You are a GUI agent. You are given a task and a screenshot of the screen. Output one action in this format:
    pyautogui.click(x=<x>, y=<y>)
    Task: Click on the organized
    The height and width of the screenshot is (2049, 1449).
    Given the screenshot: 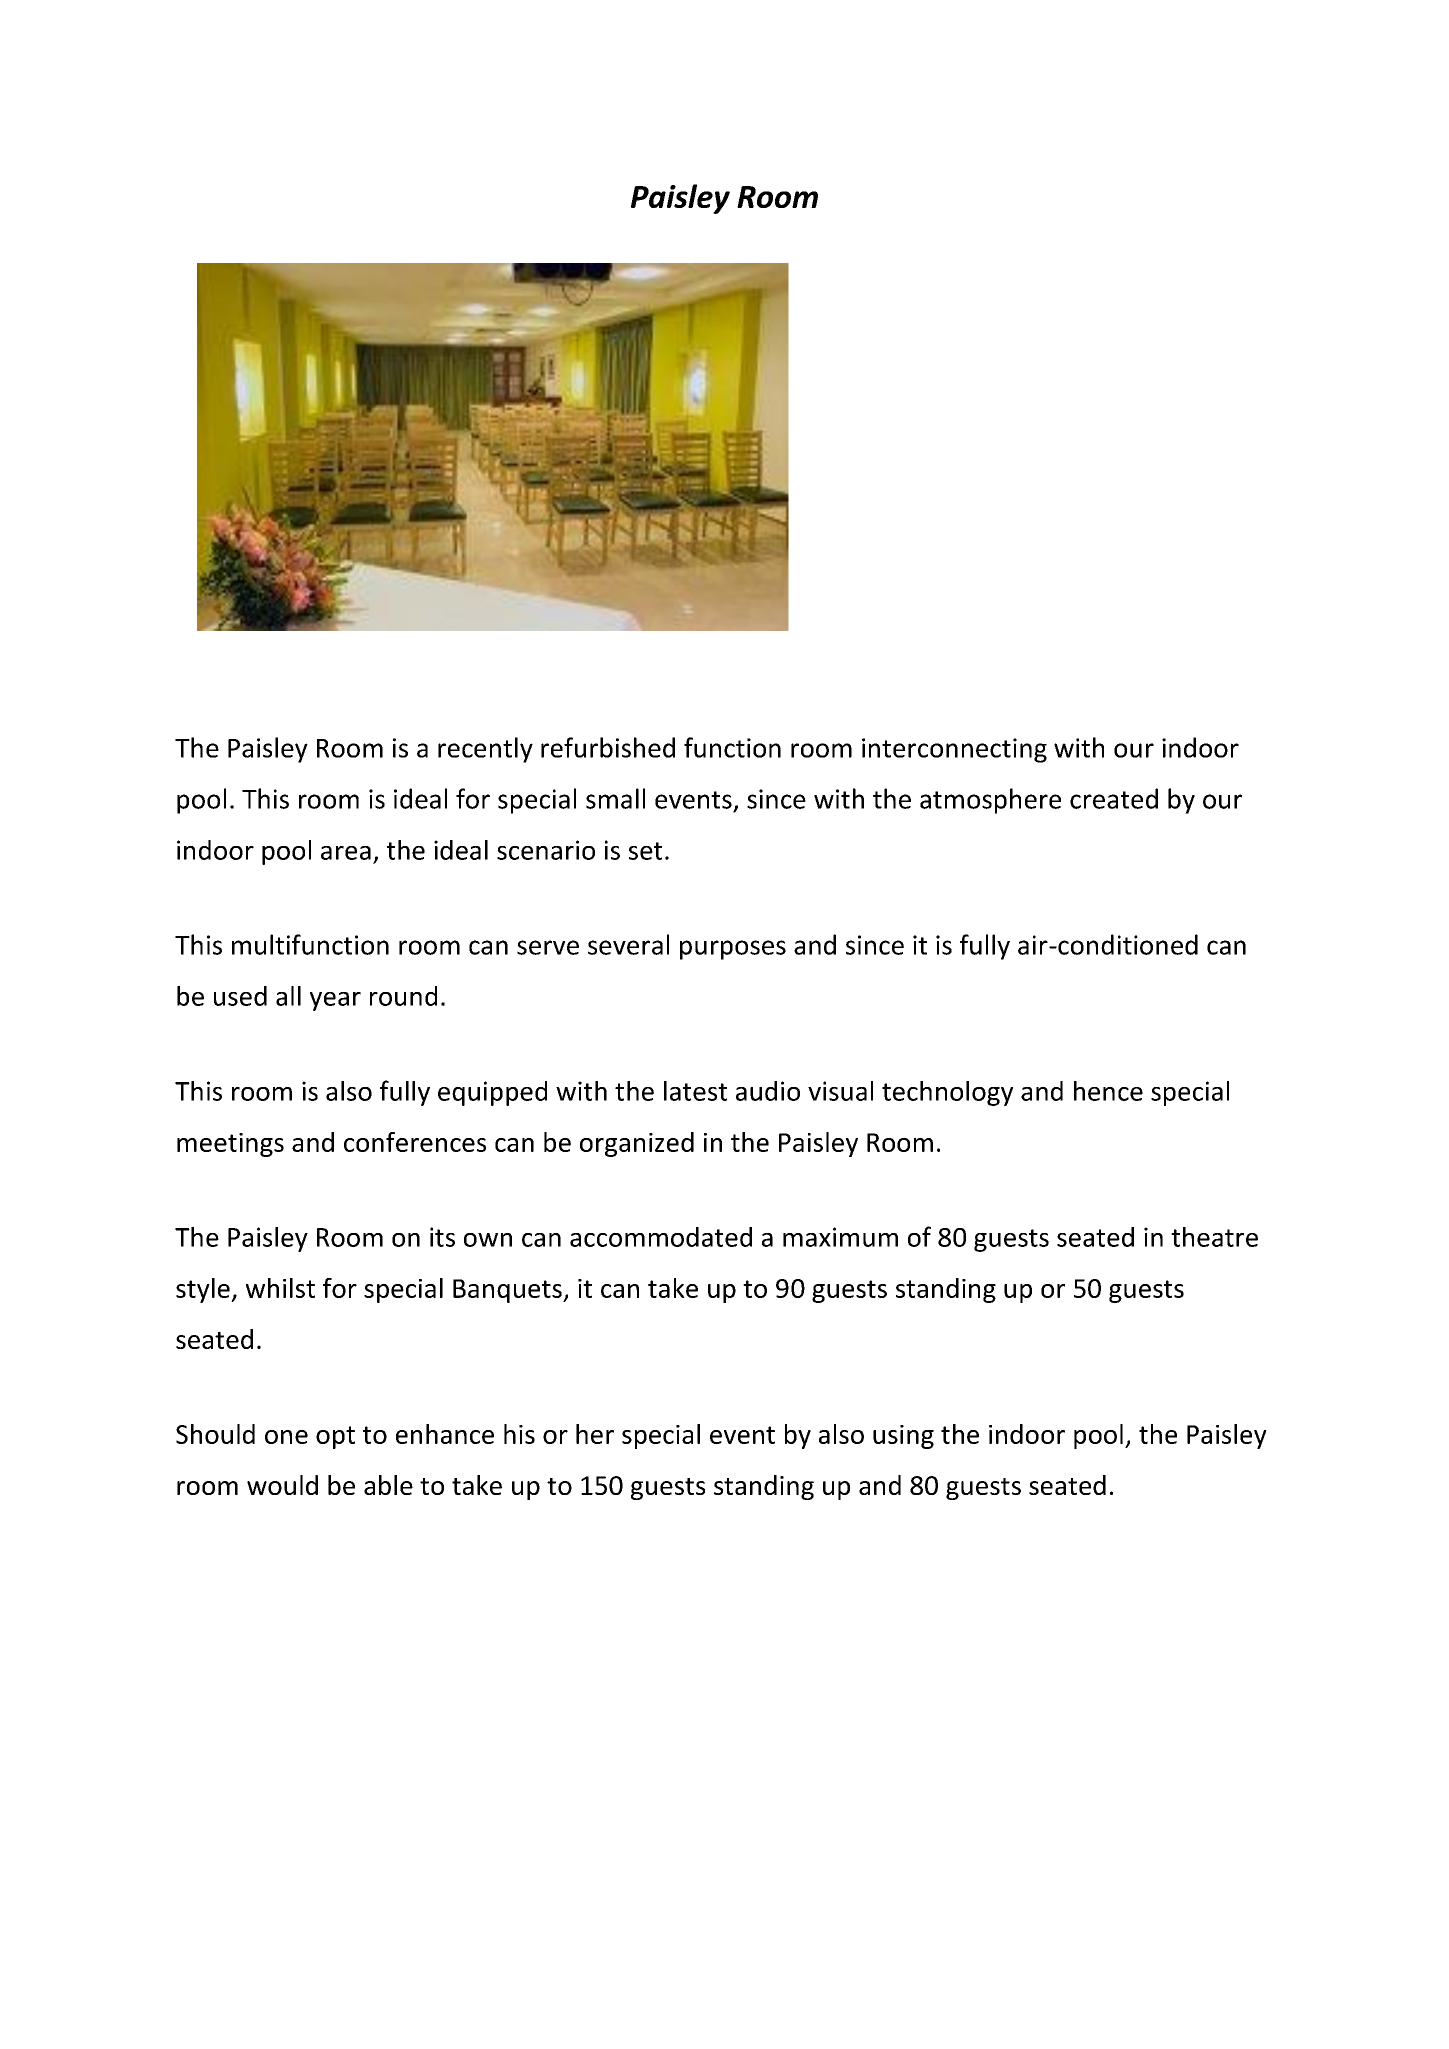 What is the action you would take?
    pyautogui.click(x=637, y=1144)
